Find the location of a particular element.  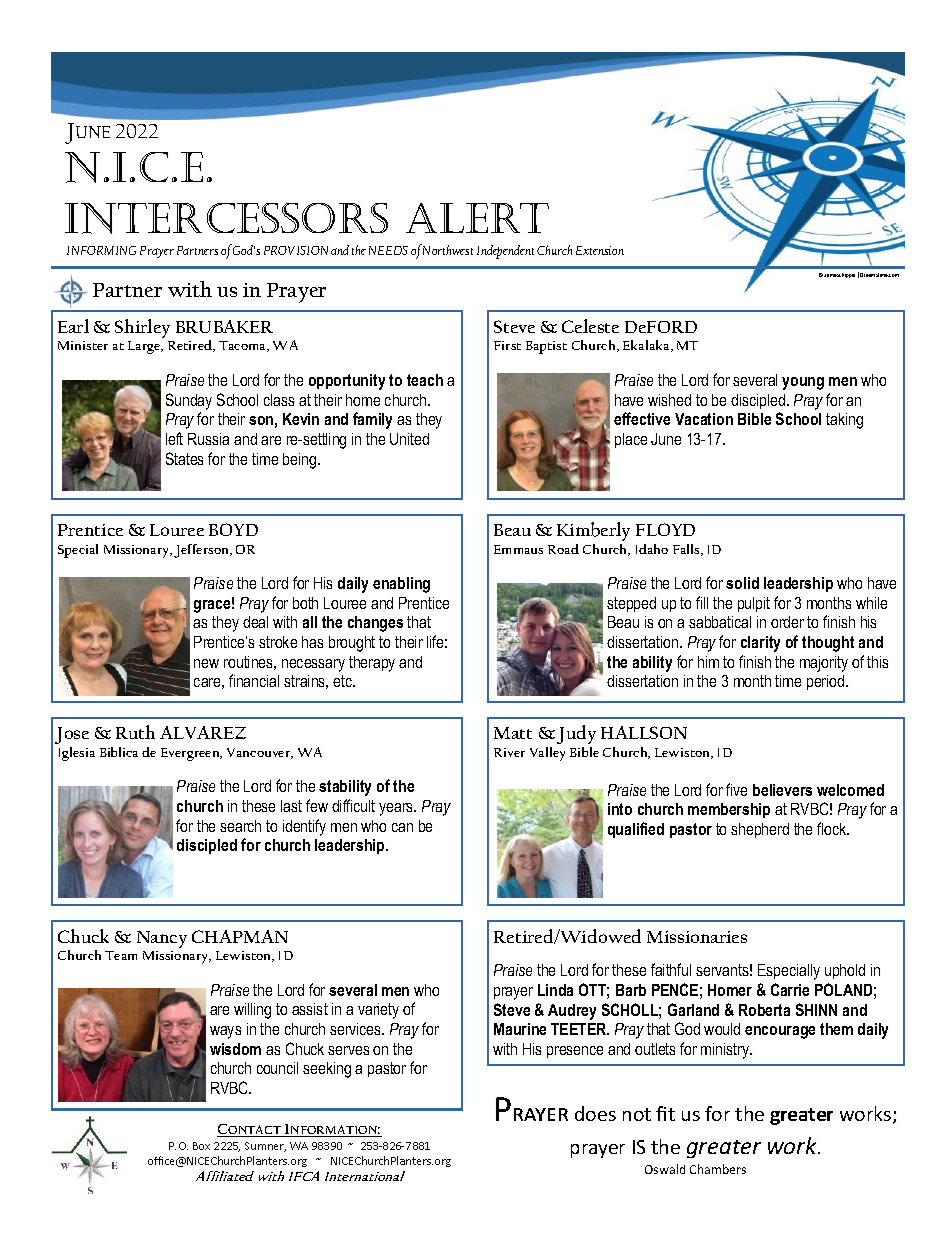

Road is located at coordinates (563, 549).
